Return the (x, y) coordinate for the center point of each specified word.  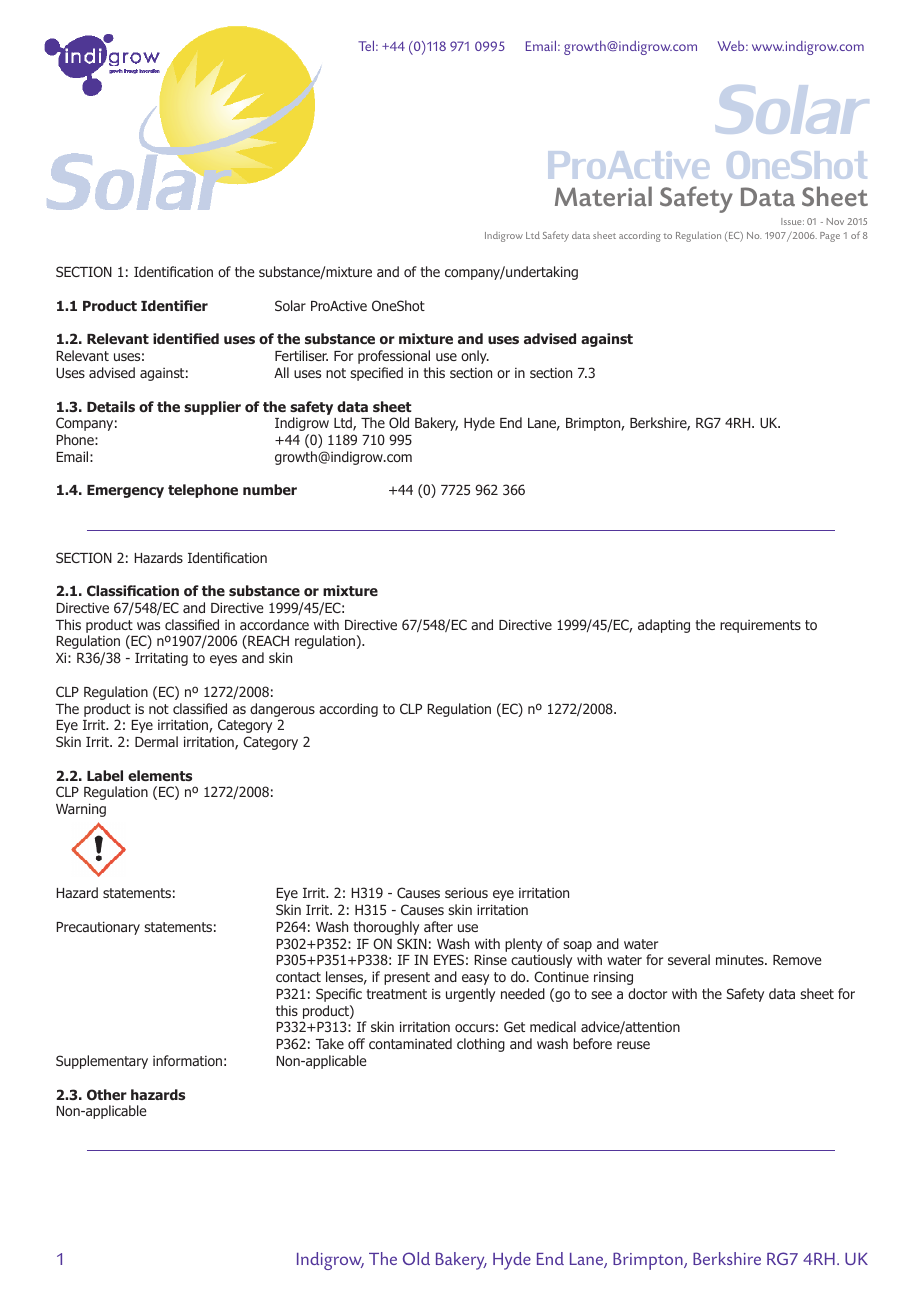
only (475, 357)
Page (830, 237)
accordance (274, 624)
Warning (81, 810)
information (187, 1060)
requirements (760, 626)
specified (376, 374)
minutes (741, 959)
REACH (267, 642)
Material (603, 196)
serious (466, 893)
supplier (212, 408)
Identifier (174, 305)
